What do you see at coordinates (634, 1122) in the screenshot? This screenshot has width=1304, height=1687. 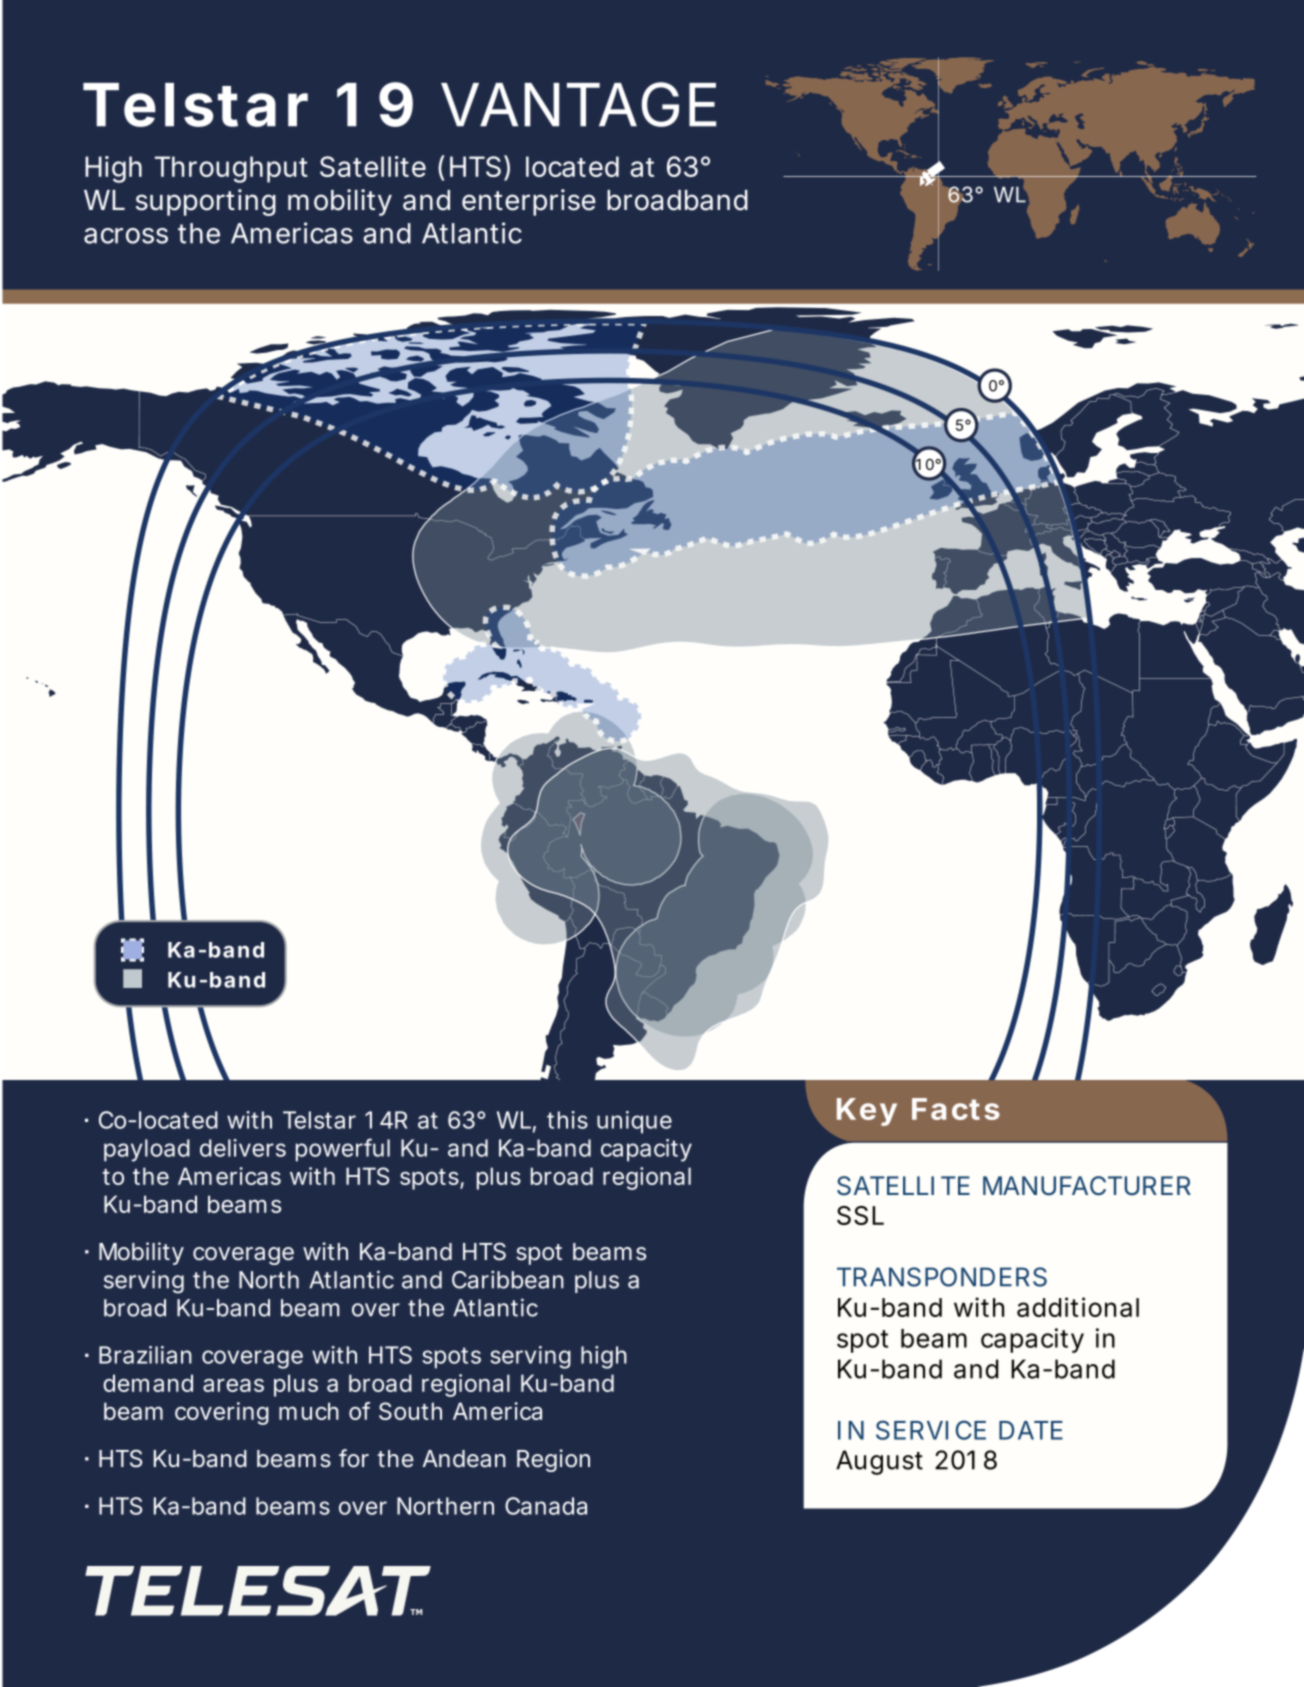 I see `unique` at bounding box center [634, 1122].
